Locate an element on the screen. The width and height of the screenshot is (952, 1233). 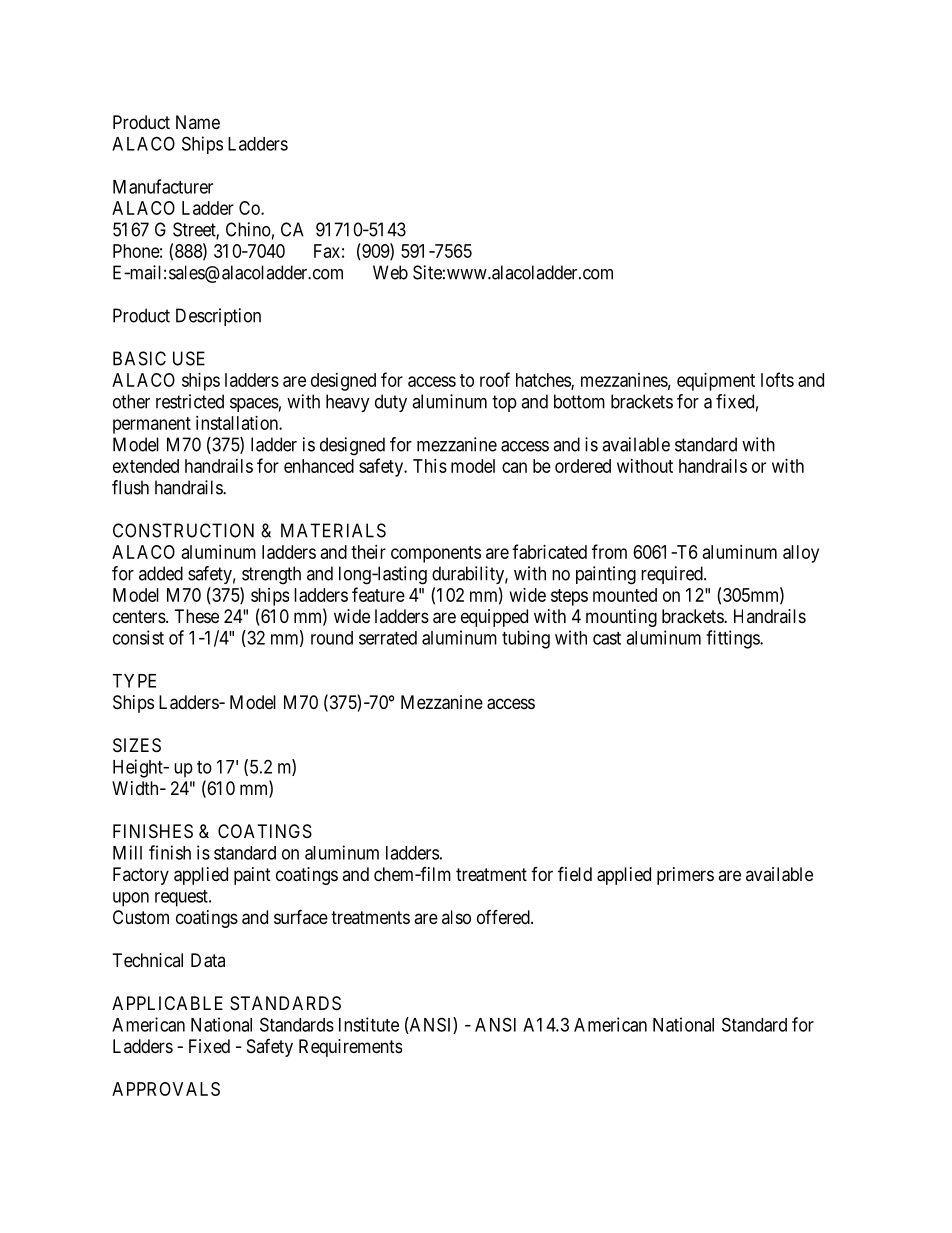
fittings is located at coordinates (733, 639).
